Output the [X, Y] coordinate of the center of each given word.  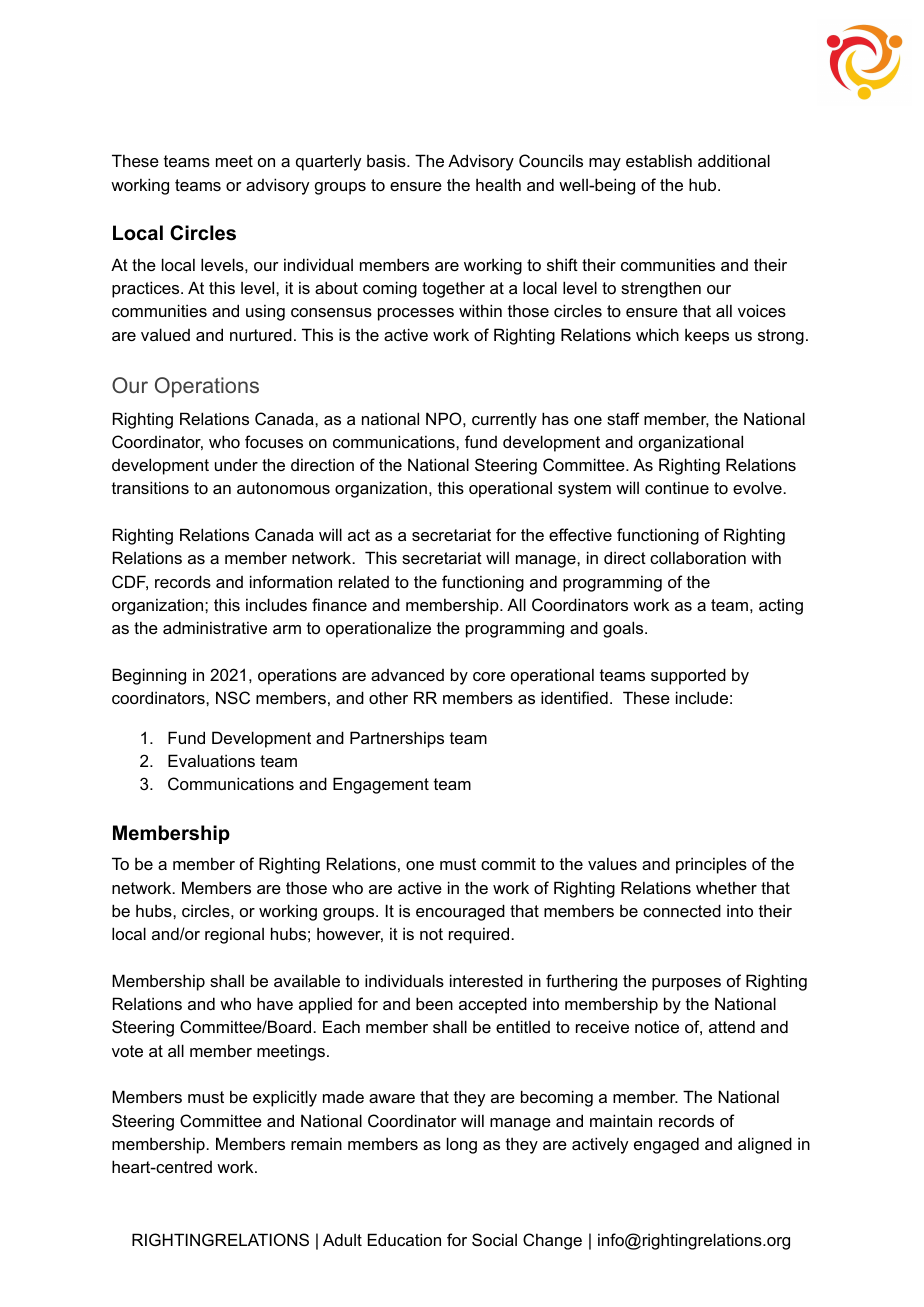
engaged [666, 1145]
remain [316, 1143]
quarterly [328, 163]
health [498, 184]
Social [494, 1239]
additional [734, 160]
